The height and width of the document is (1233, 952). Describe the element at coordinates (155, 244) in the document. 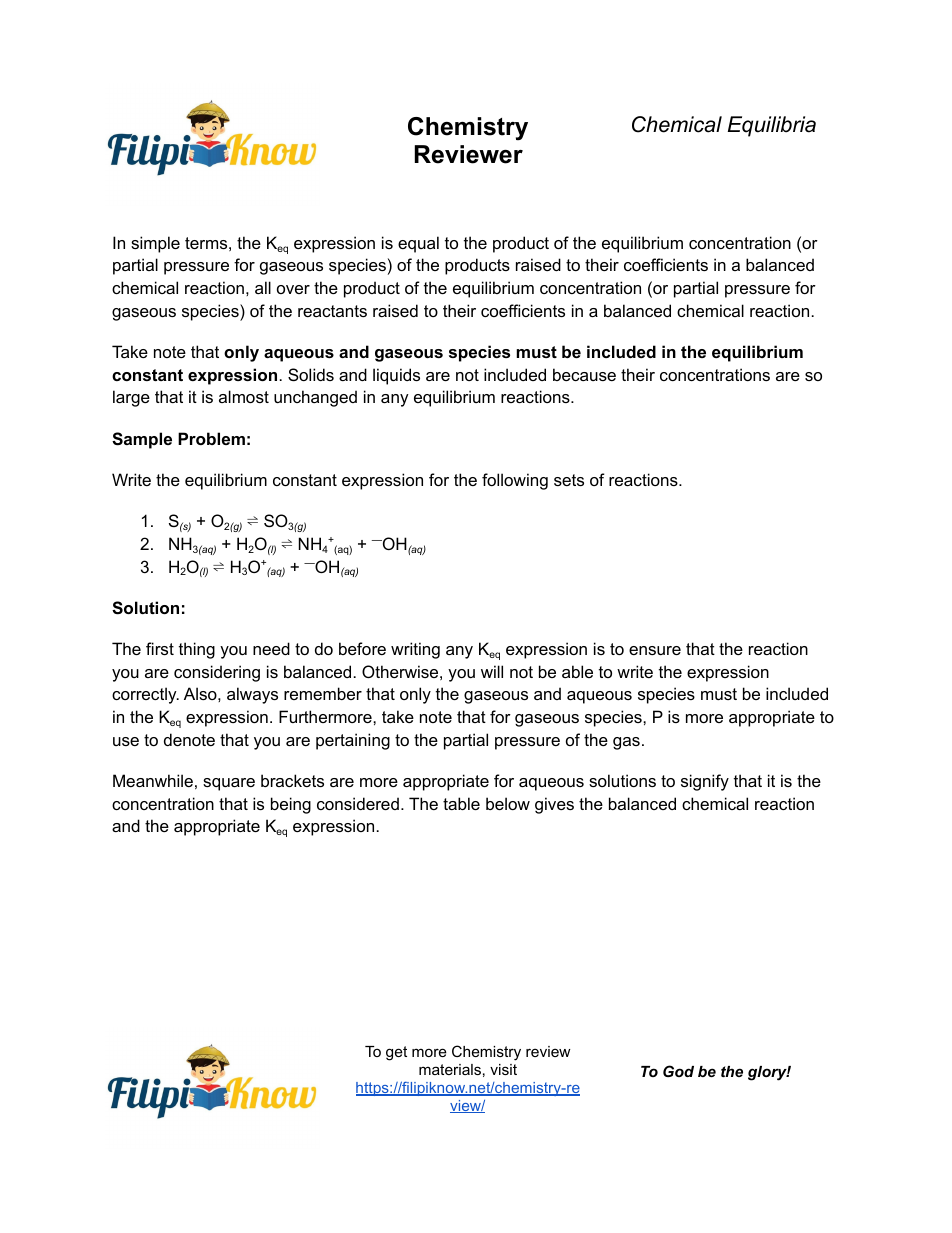

I see `simple` at that location.
